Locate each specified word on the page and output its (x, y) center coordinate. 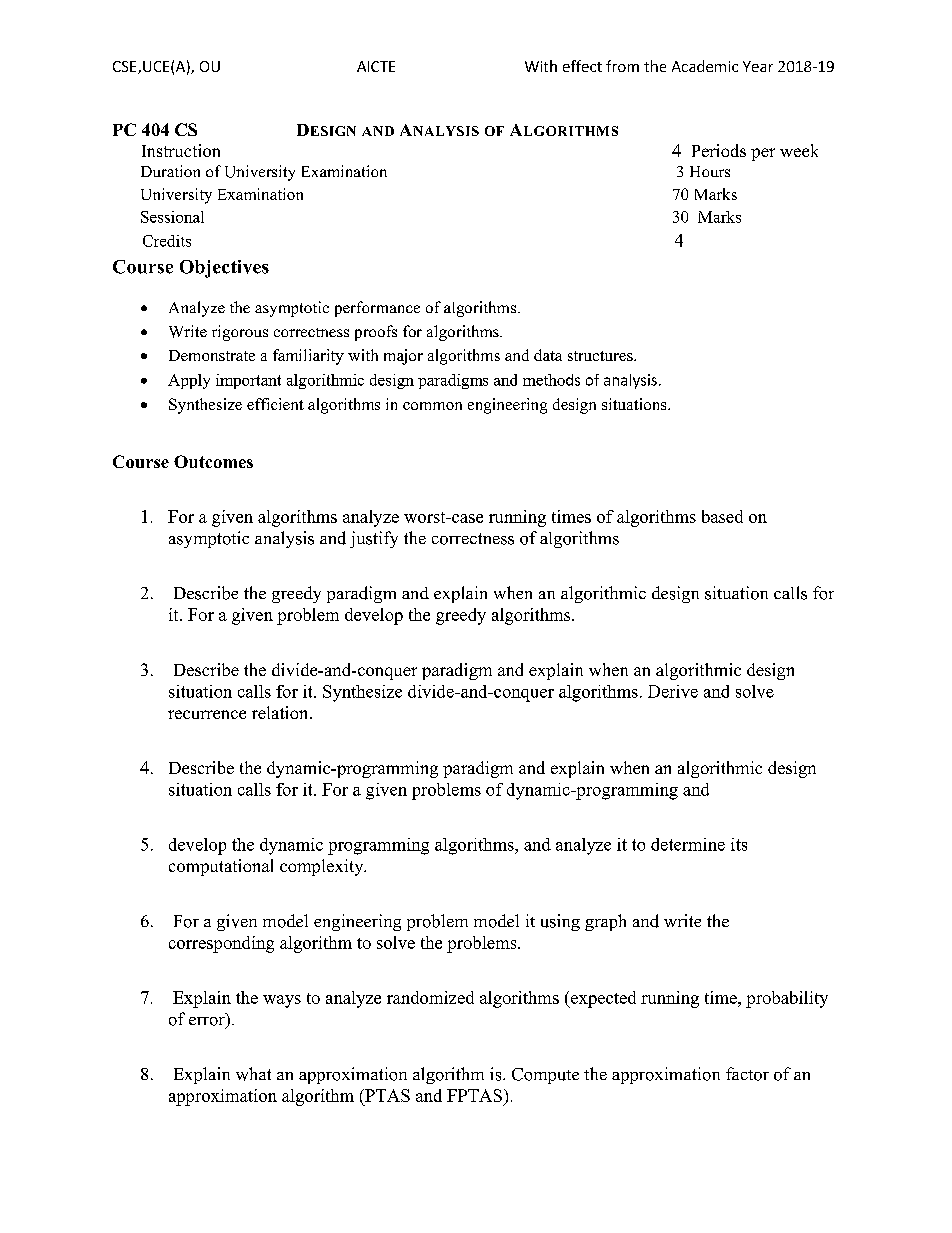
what (253, 1074)
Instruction (181, 150)
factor (747, 1074)
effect (582, 66)
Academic (705, 66)
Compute (545, 1076)
